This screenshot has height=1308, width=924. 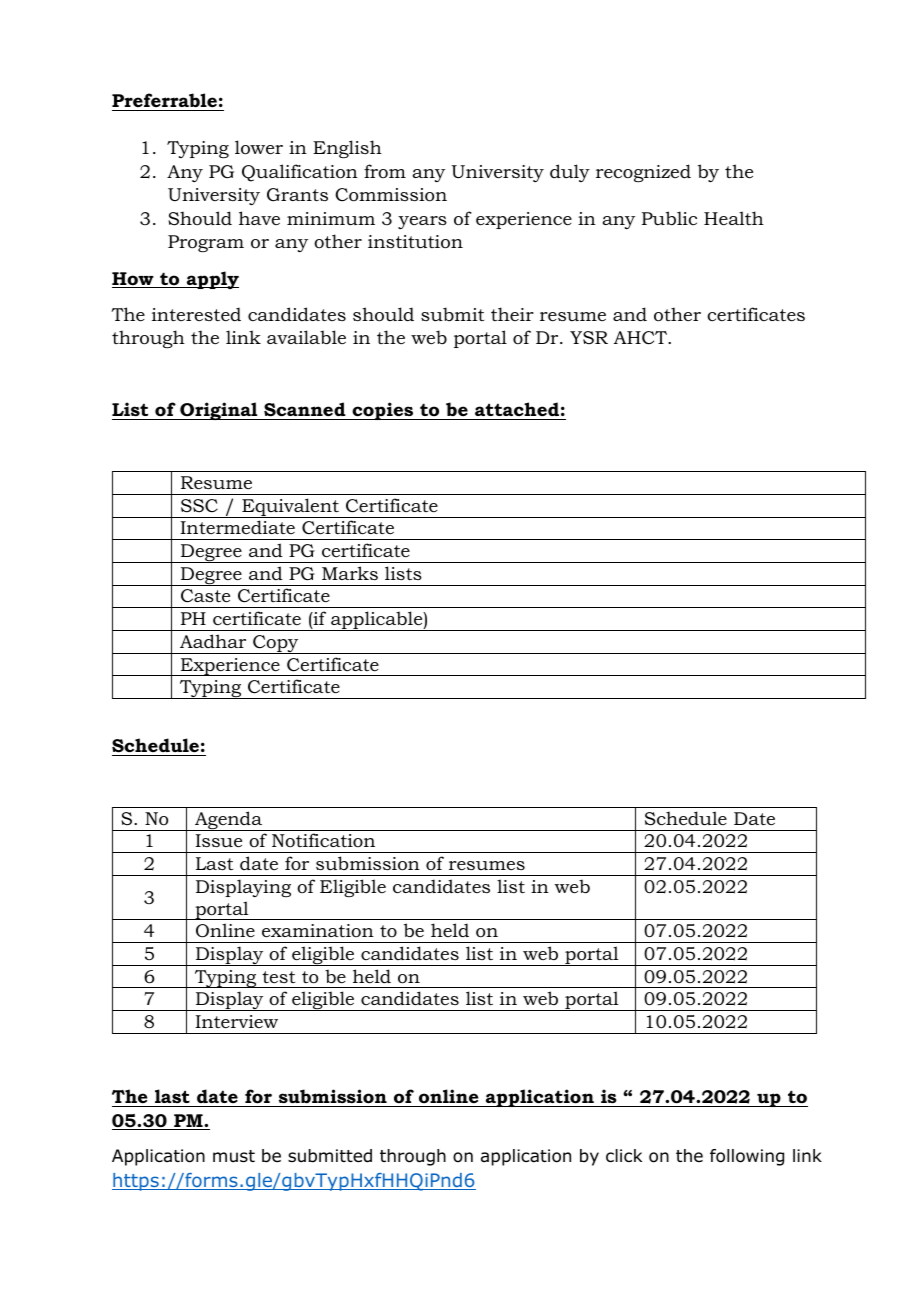 What do you see at coordinates (259, 147) in the screenshot?
I see `lower` at bounding box center [259, 147].
